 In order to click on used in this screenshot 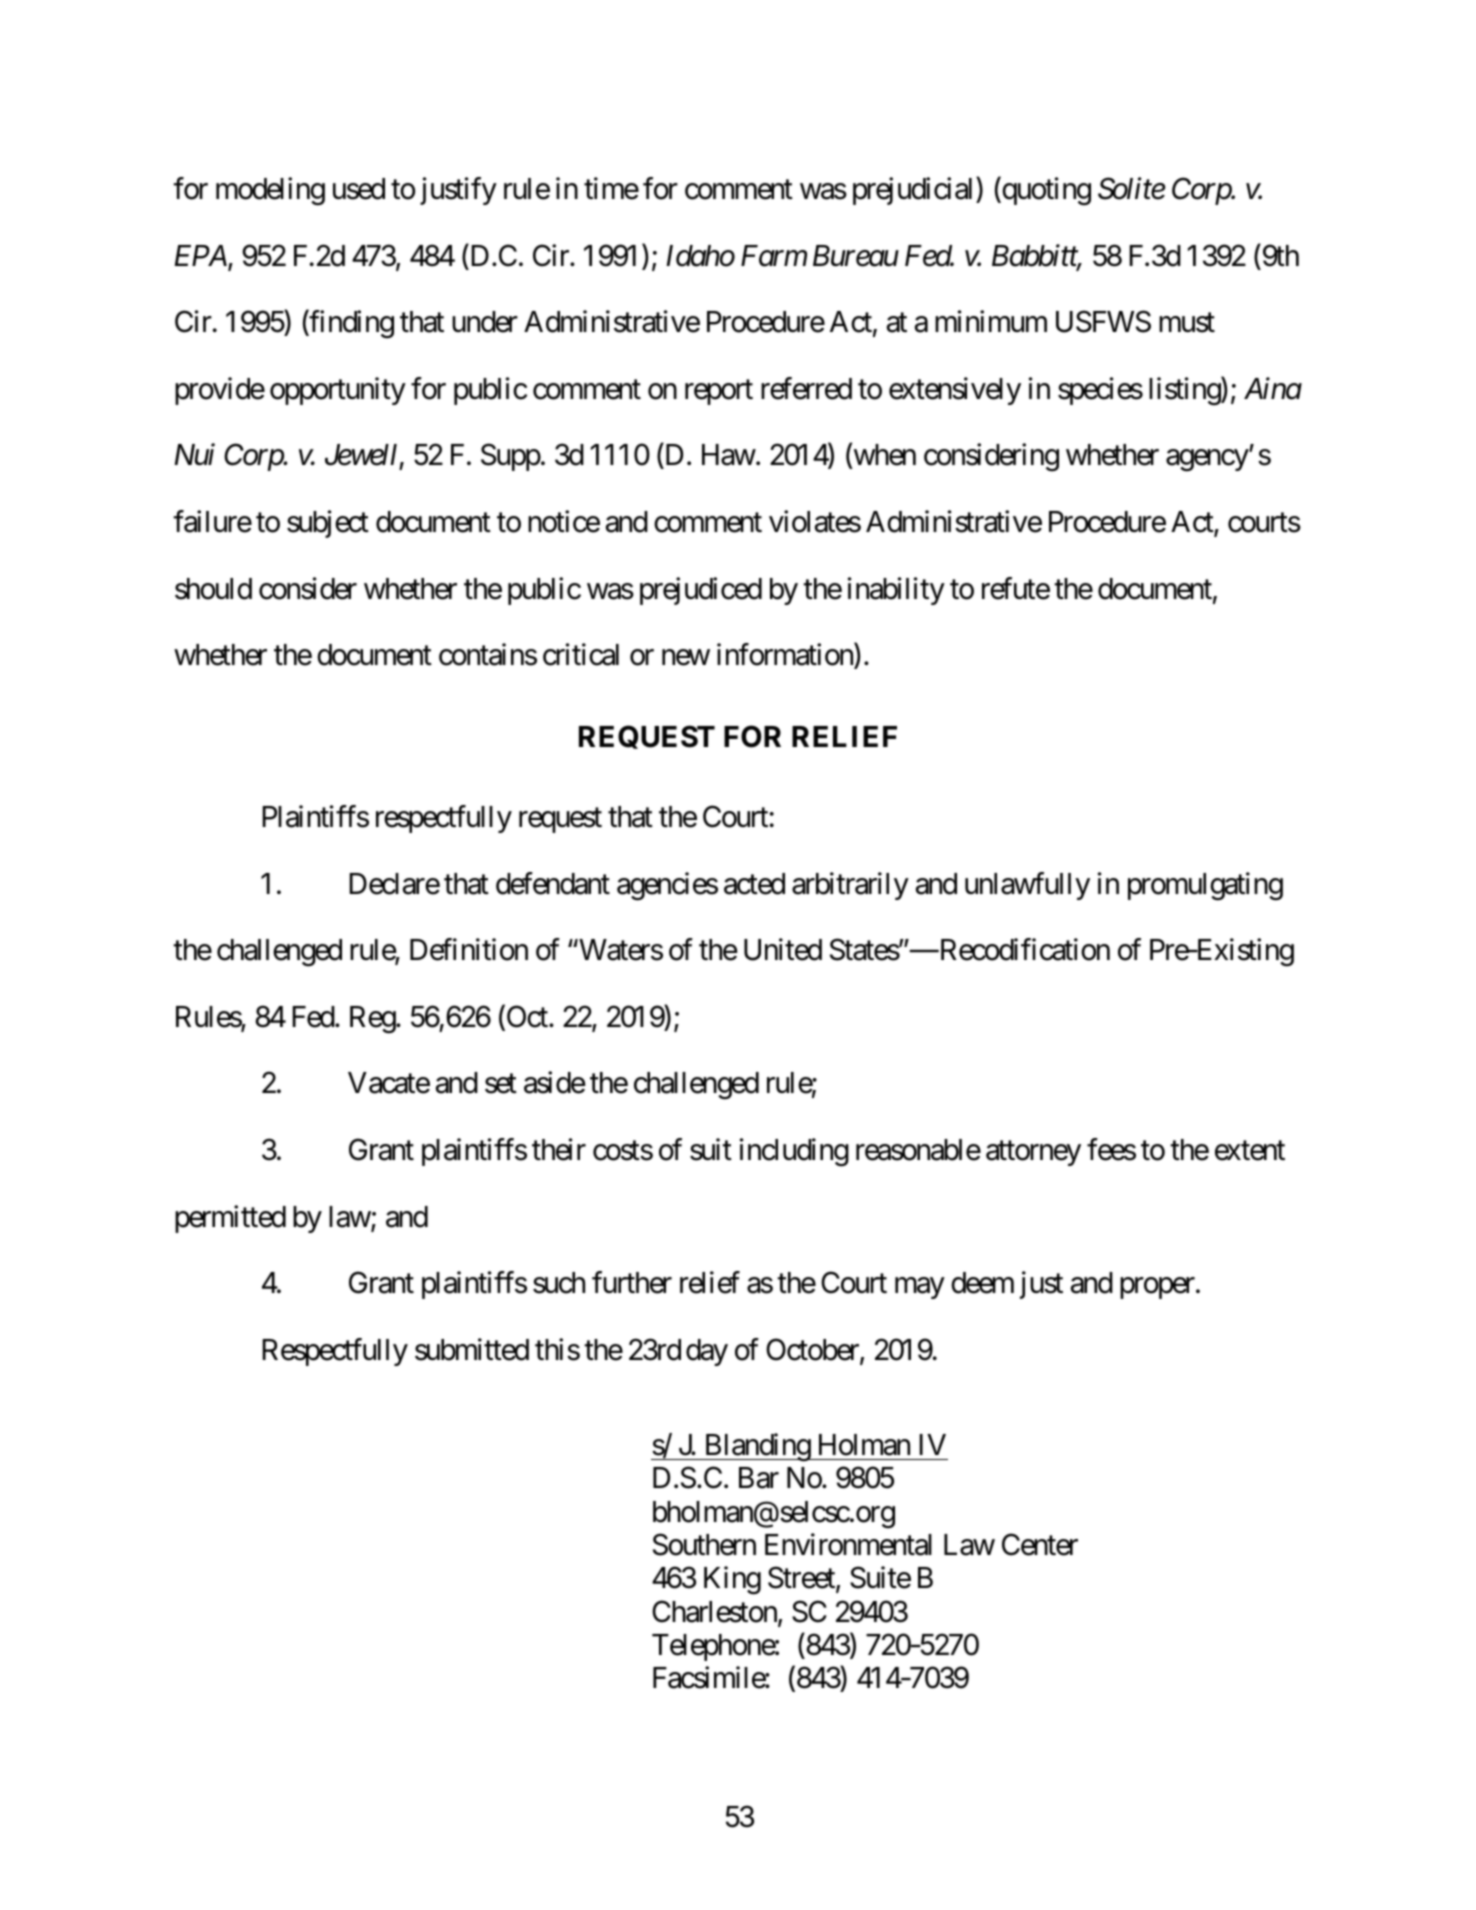, I will do `click(359, 189)`.
